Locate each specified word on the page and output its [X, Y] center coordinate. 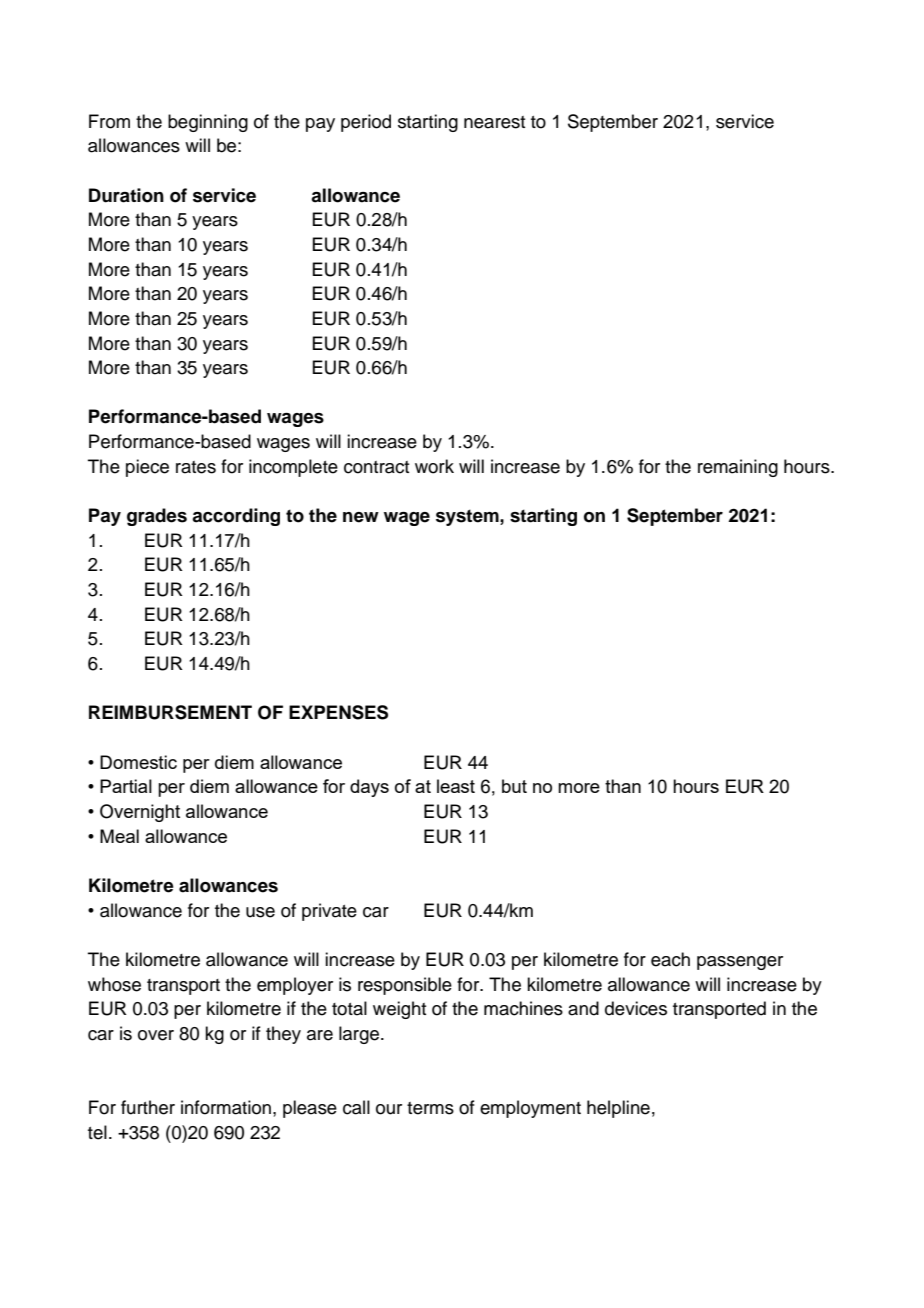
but [514, 786]
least [456, 786]
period [366, 123]
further [148, 1107]
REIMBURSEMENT [170, 712]
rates [196, 467]
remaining [738, 468]
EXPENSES [338, 712]
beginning [208, 123]
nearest [494, 122]
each [670, 959]
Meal [119, 836]
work [434, 466]
